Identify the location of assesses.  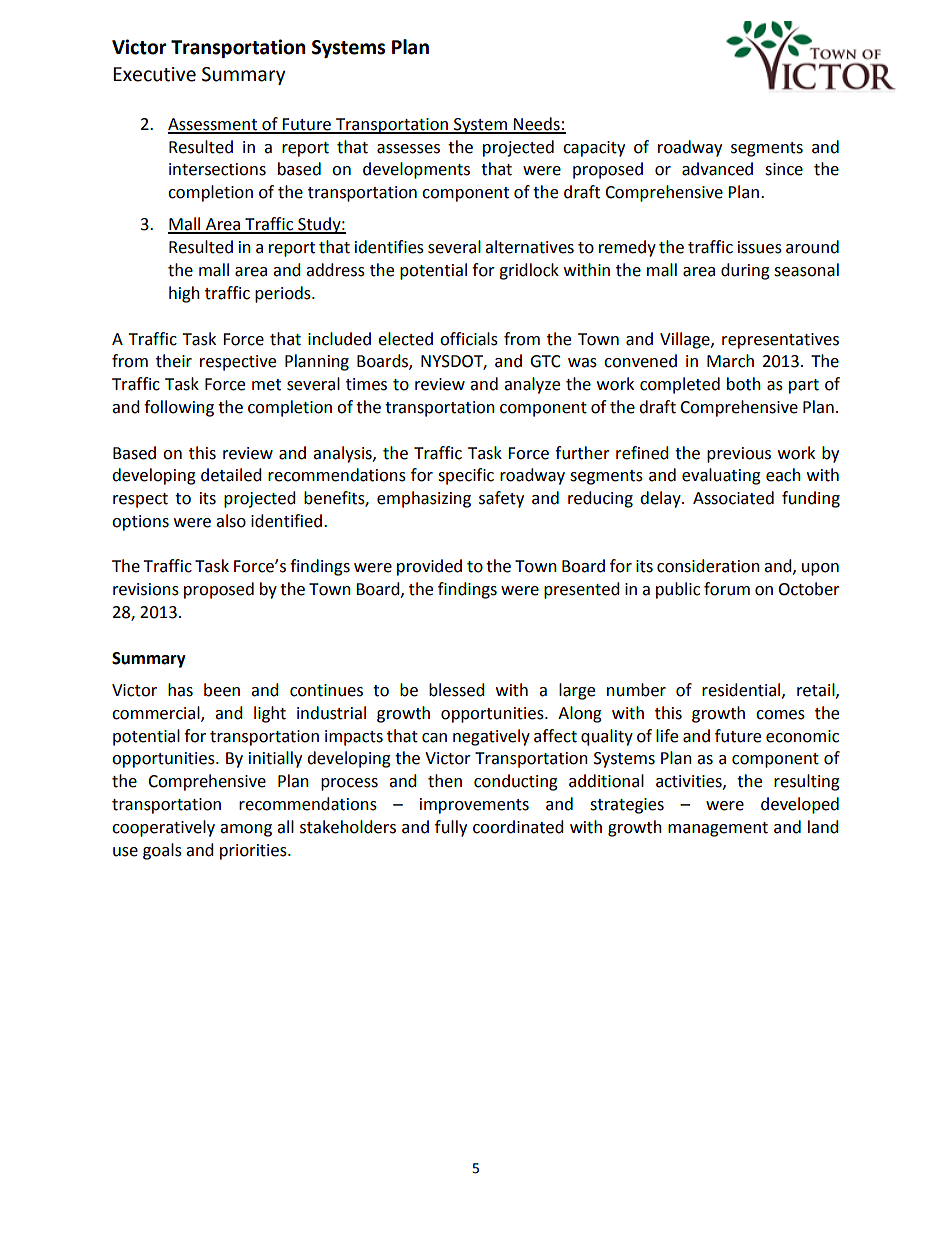
(408, 149).
